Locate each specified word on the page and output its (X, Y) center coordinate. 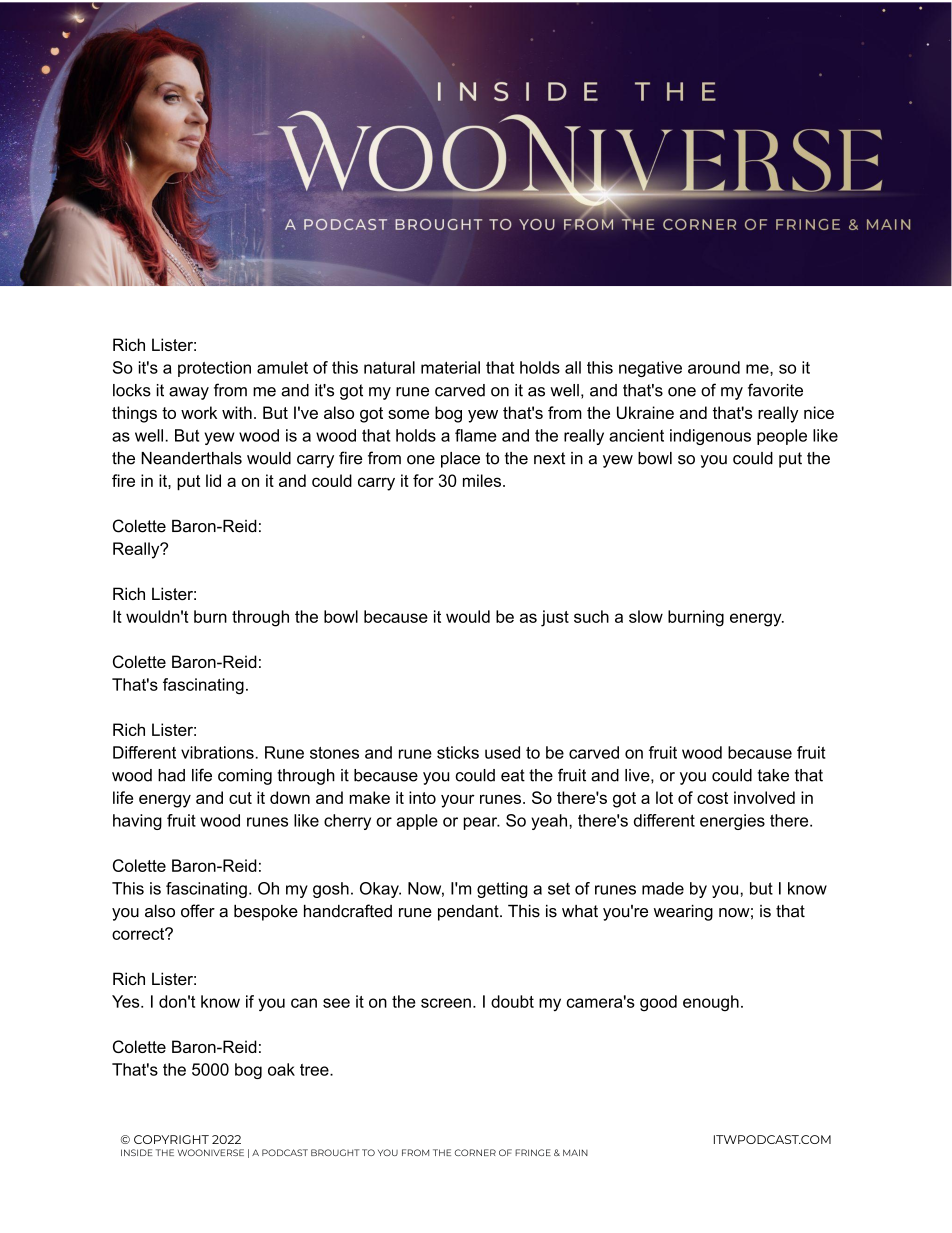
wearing (683, 912)
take (773, 775)
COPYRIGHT (171, 1139)
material (450, 367)
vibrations (218, 752)
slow (646, 616)
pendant (469, 913)
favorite (775, 390)
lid (213, 480)
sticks (458, 752)
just (555, 618)
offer (198, 911)
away (189, 393)
